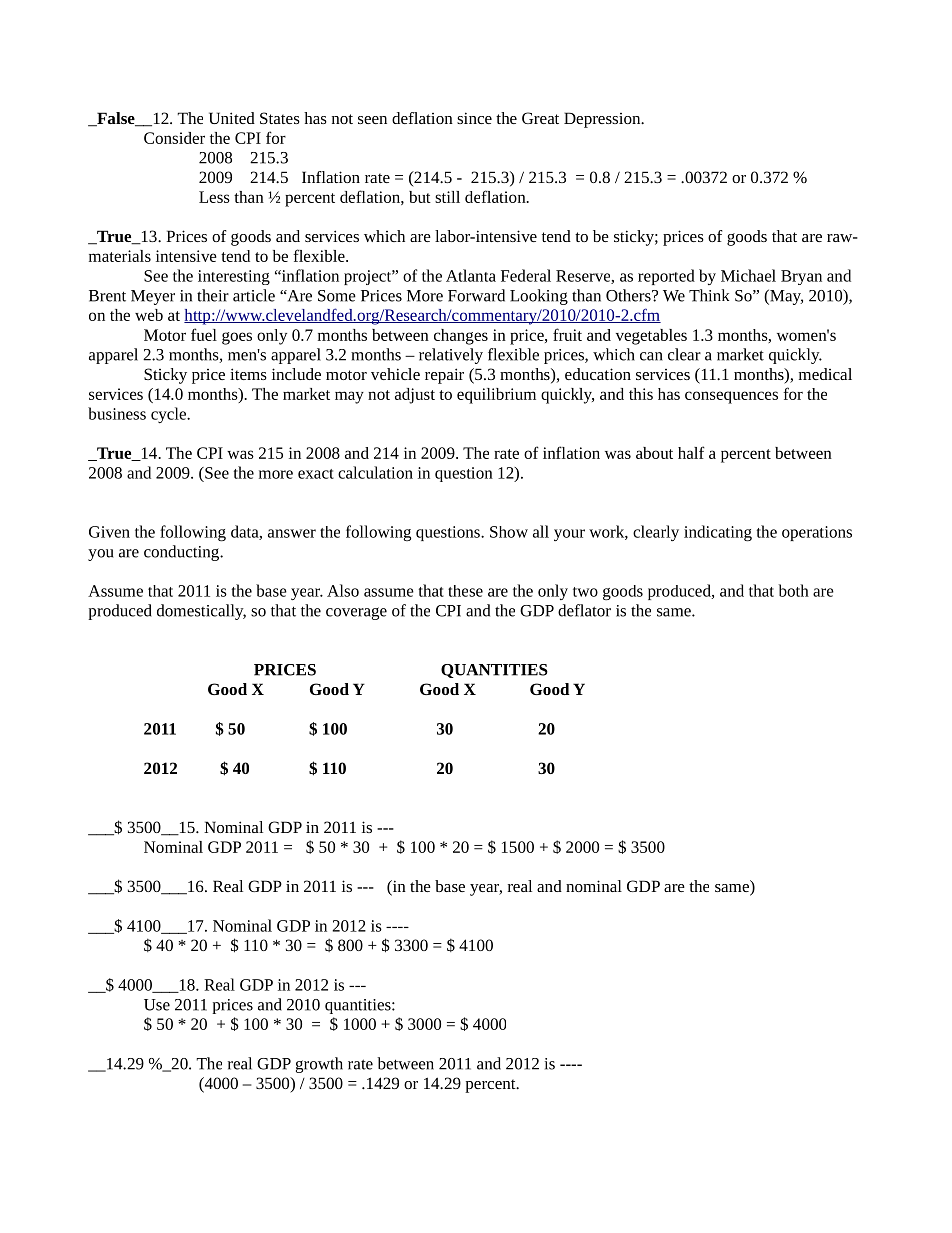 The image size is (952, 1233). What do you see at coordinates (174, 138) in the image?
I see `Consider` at bounding box center [174, 138].
